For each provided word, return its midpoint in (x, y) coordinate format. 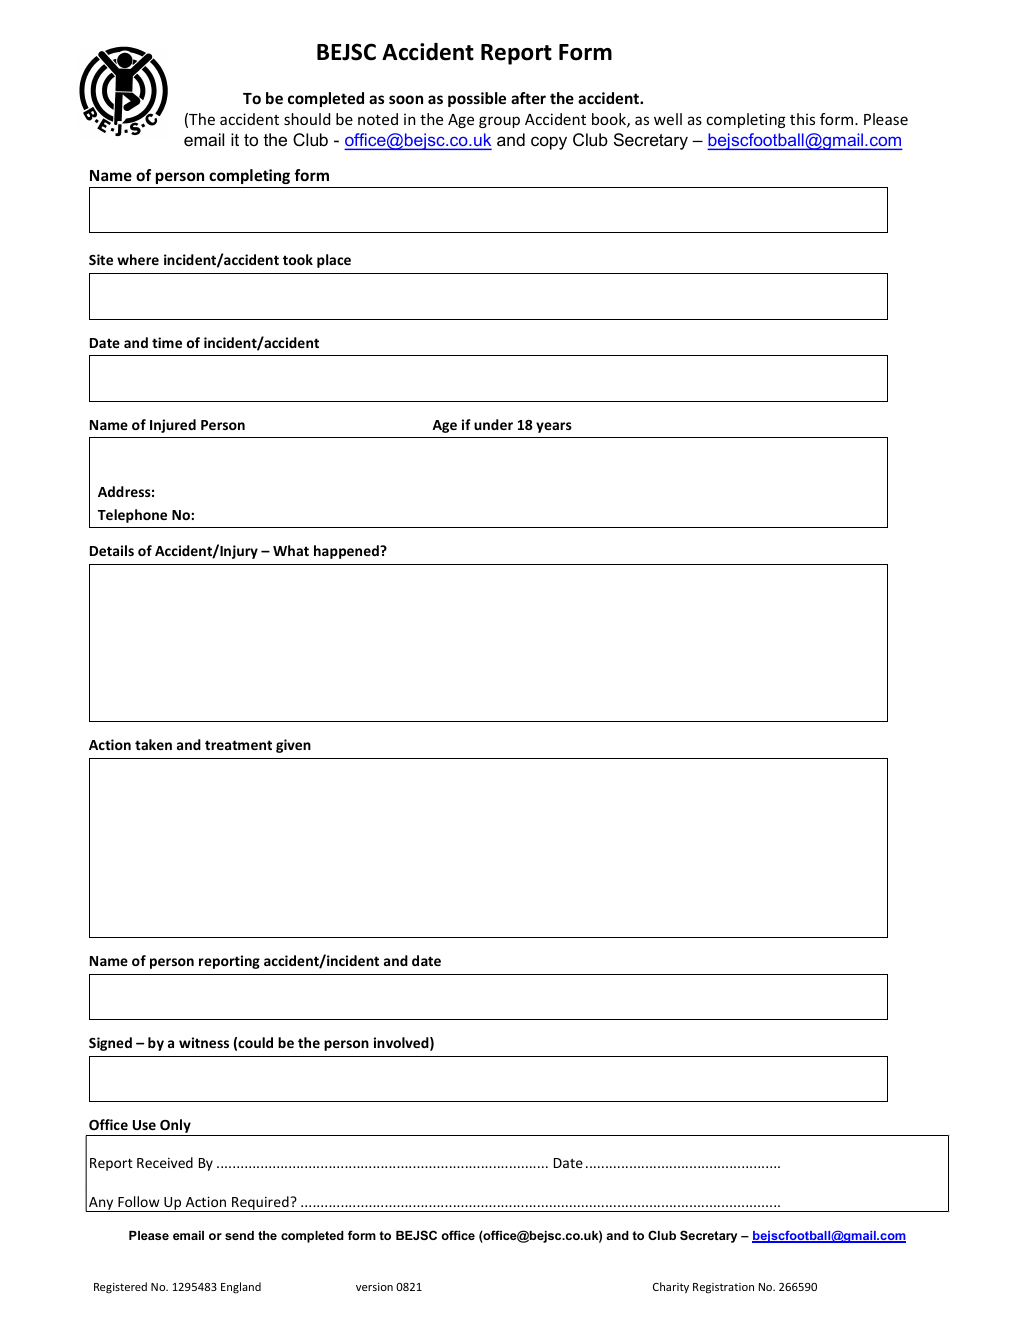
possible (477, 99)
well (668, 119)
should (307, 119)
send (239, 1235)
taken (153, 744)
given (293, 746)
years (554, 427)
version (374, 1287)
